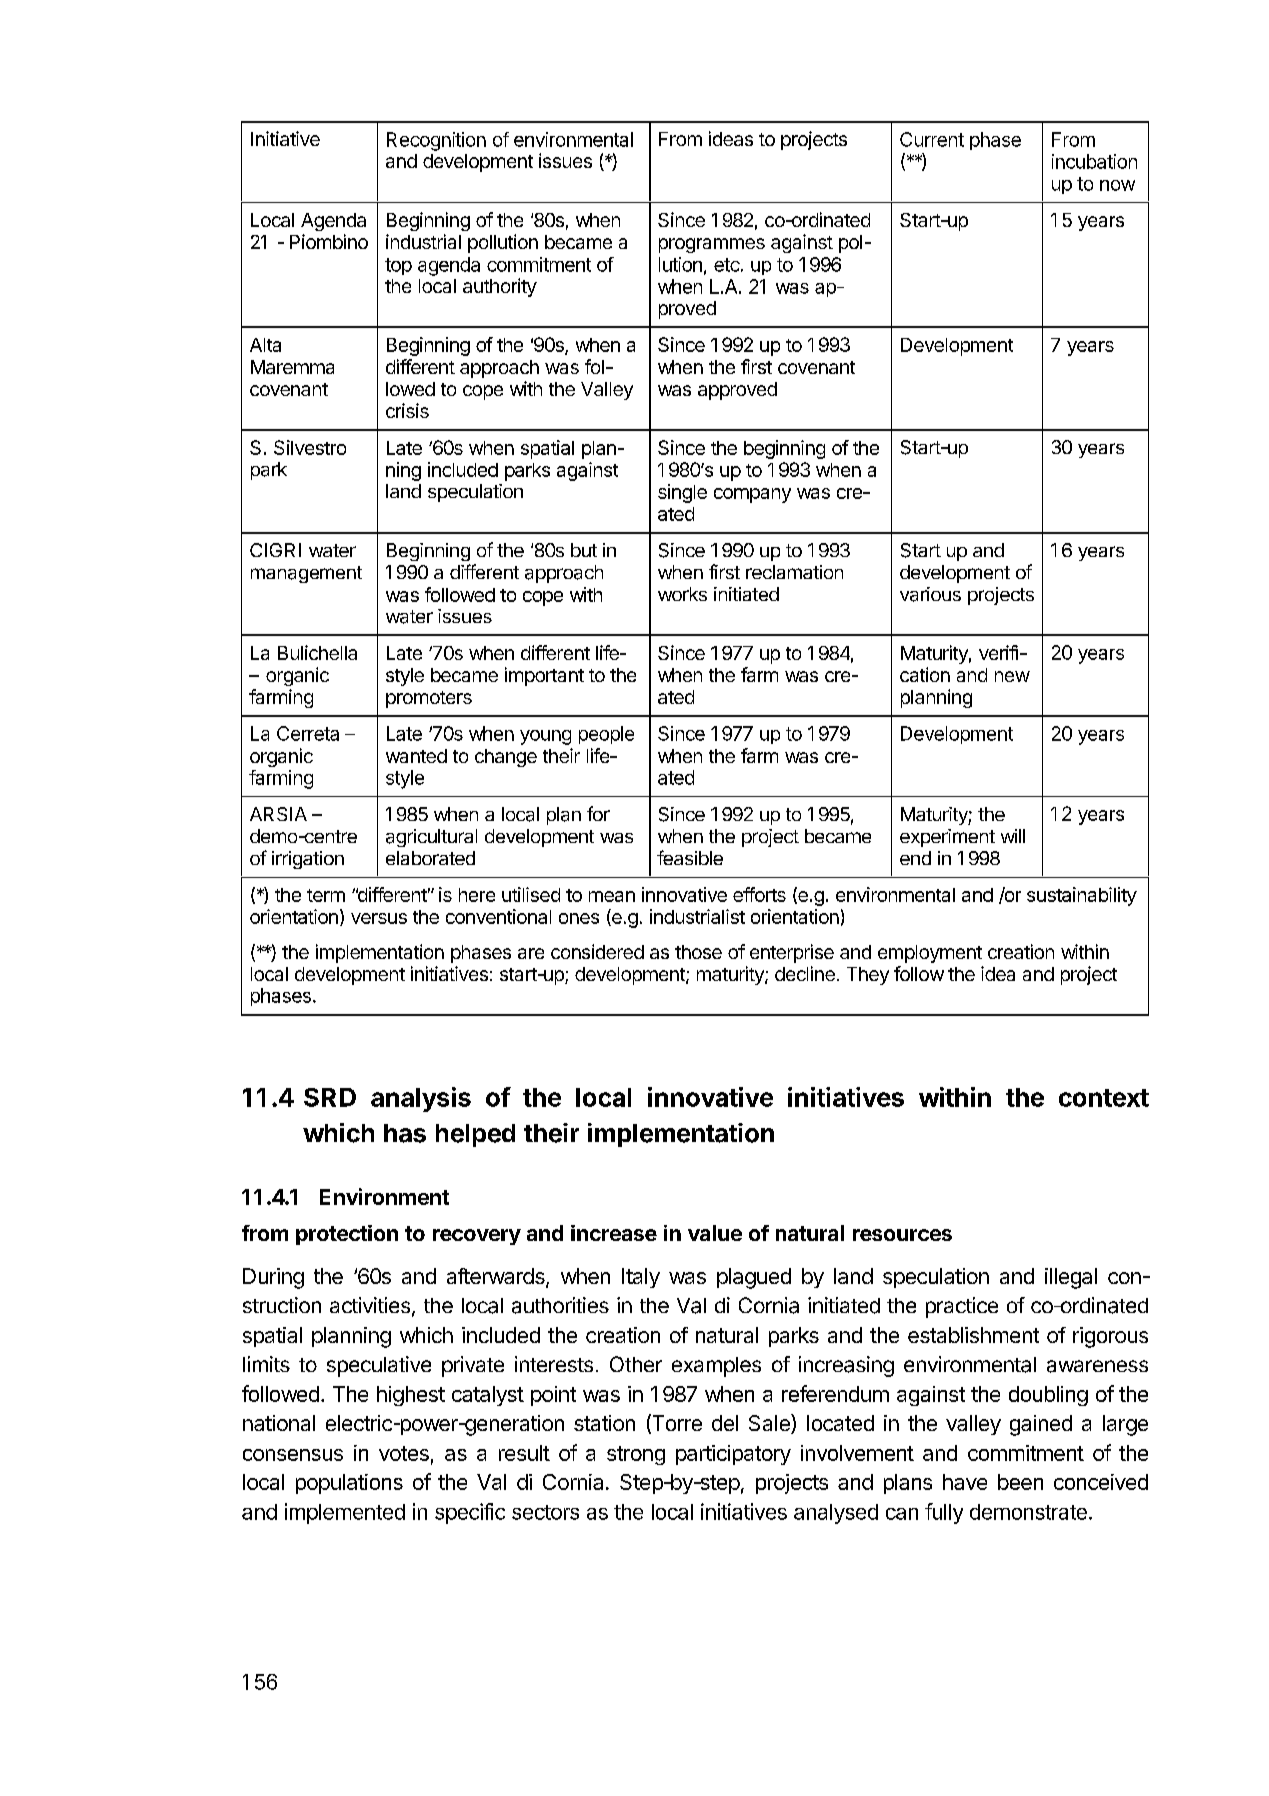 This screenshot has width=1269, height=1796. I want to click on new, so click(1012, 676).
